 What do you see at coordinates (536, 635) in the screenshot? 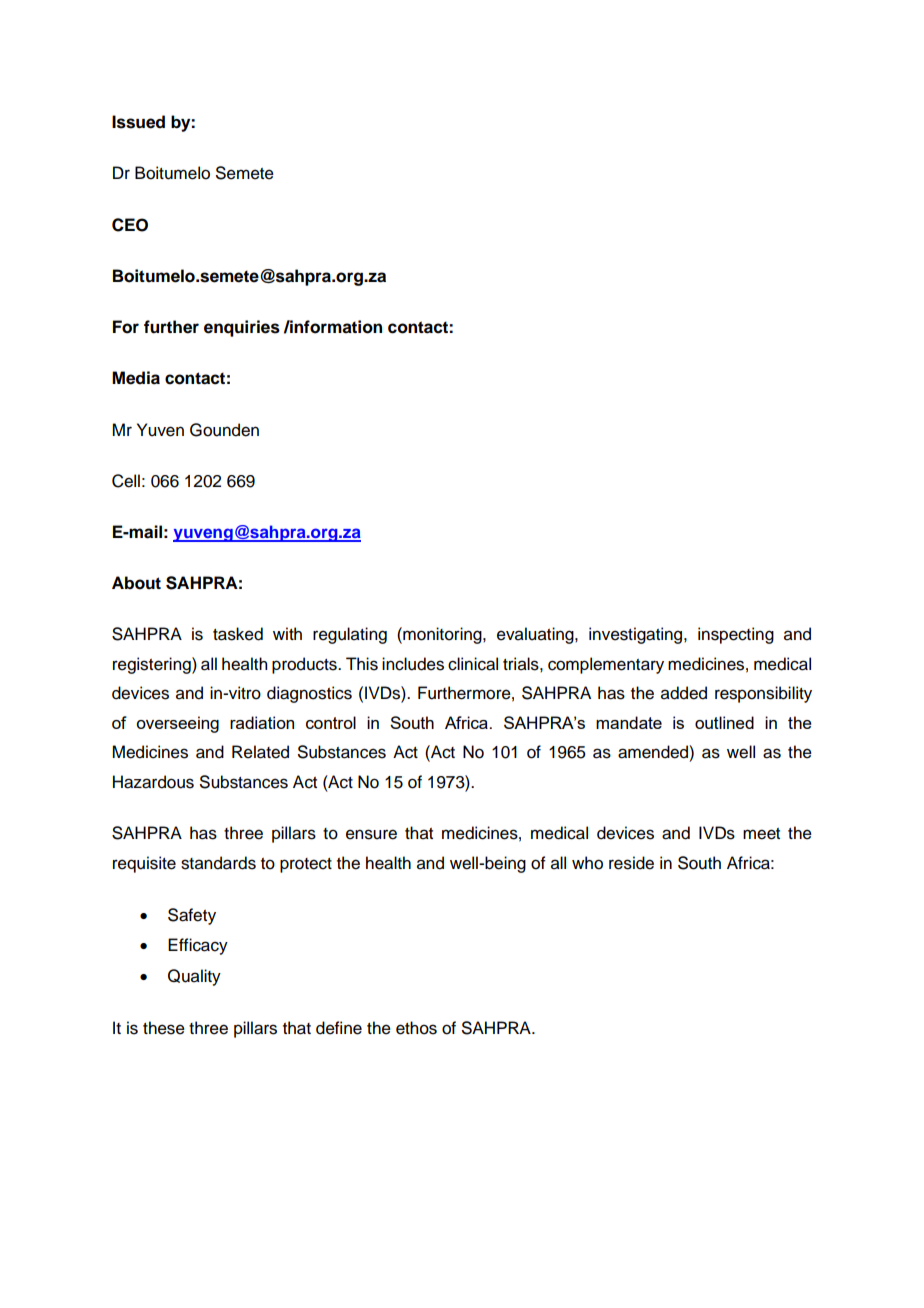
I see `evaluating` at bounding box center [536, 635].
